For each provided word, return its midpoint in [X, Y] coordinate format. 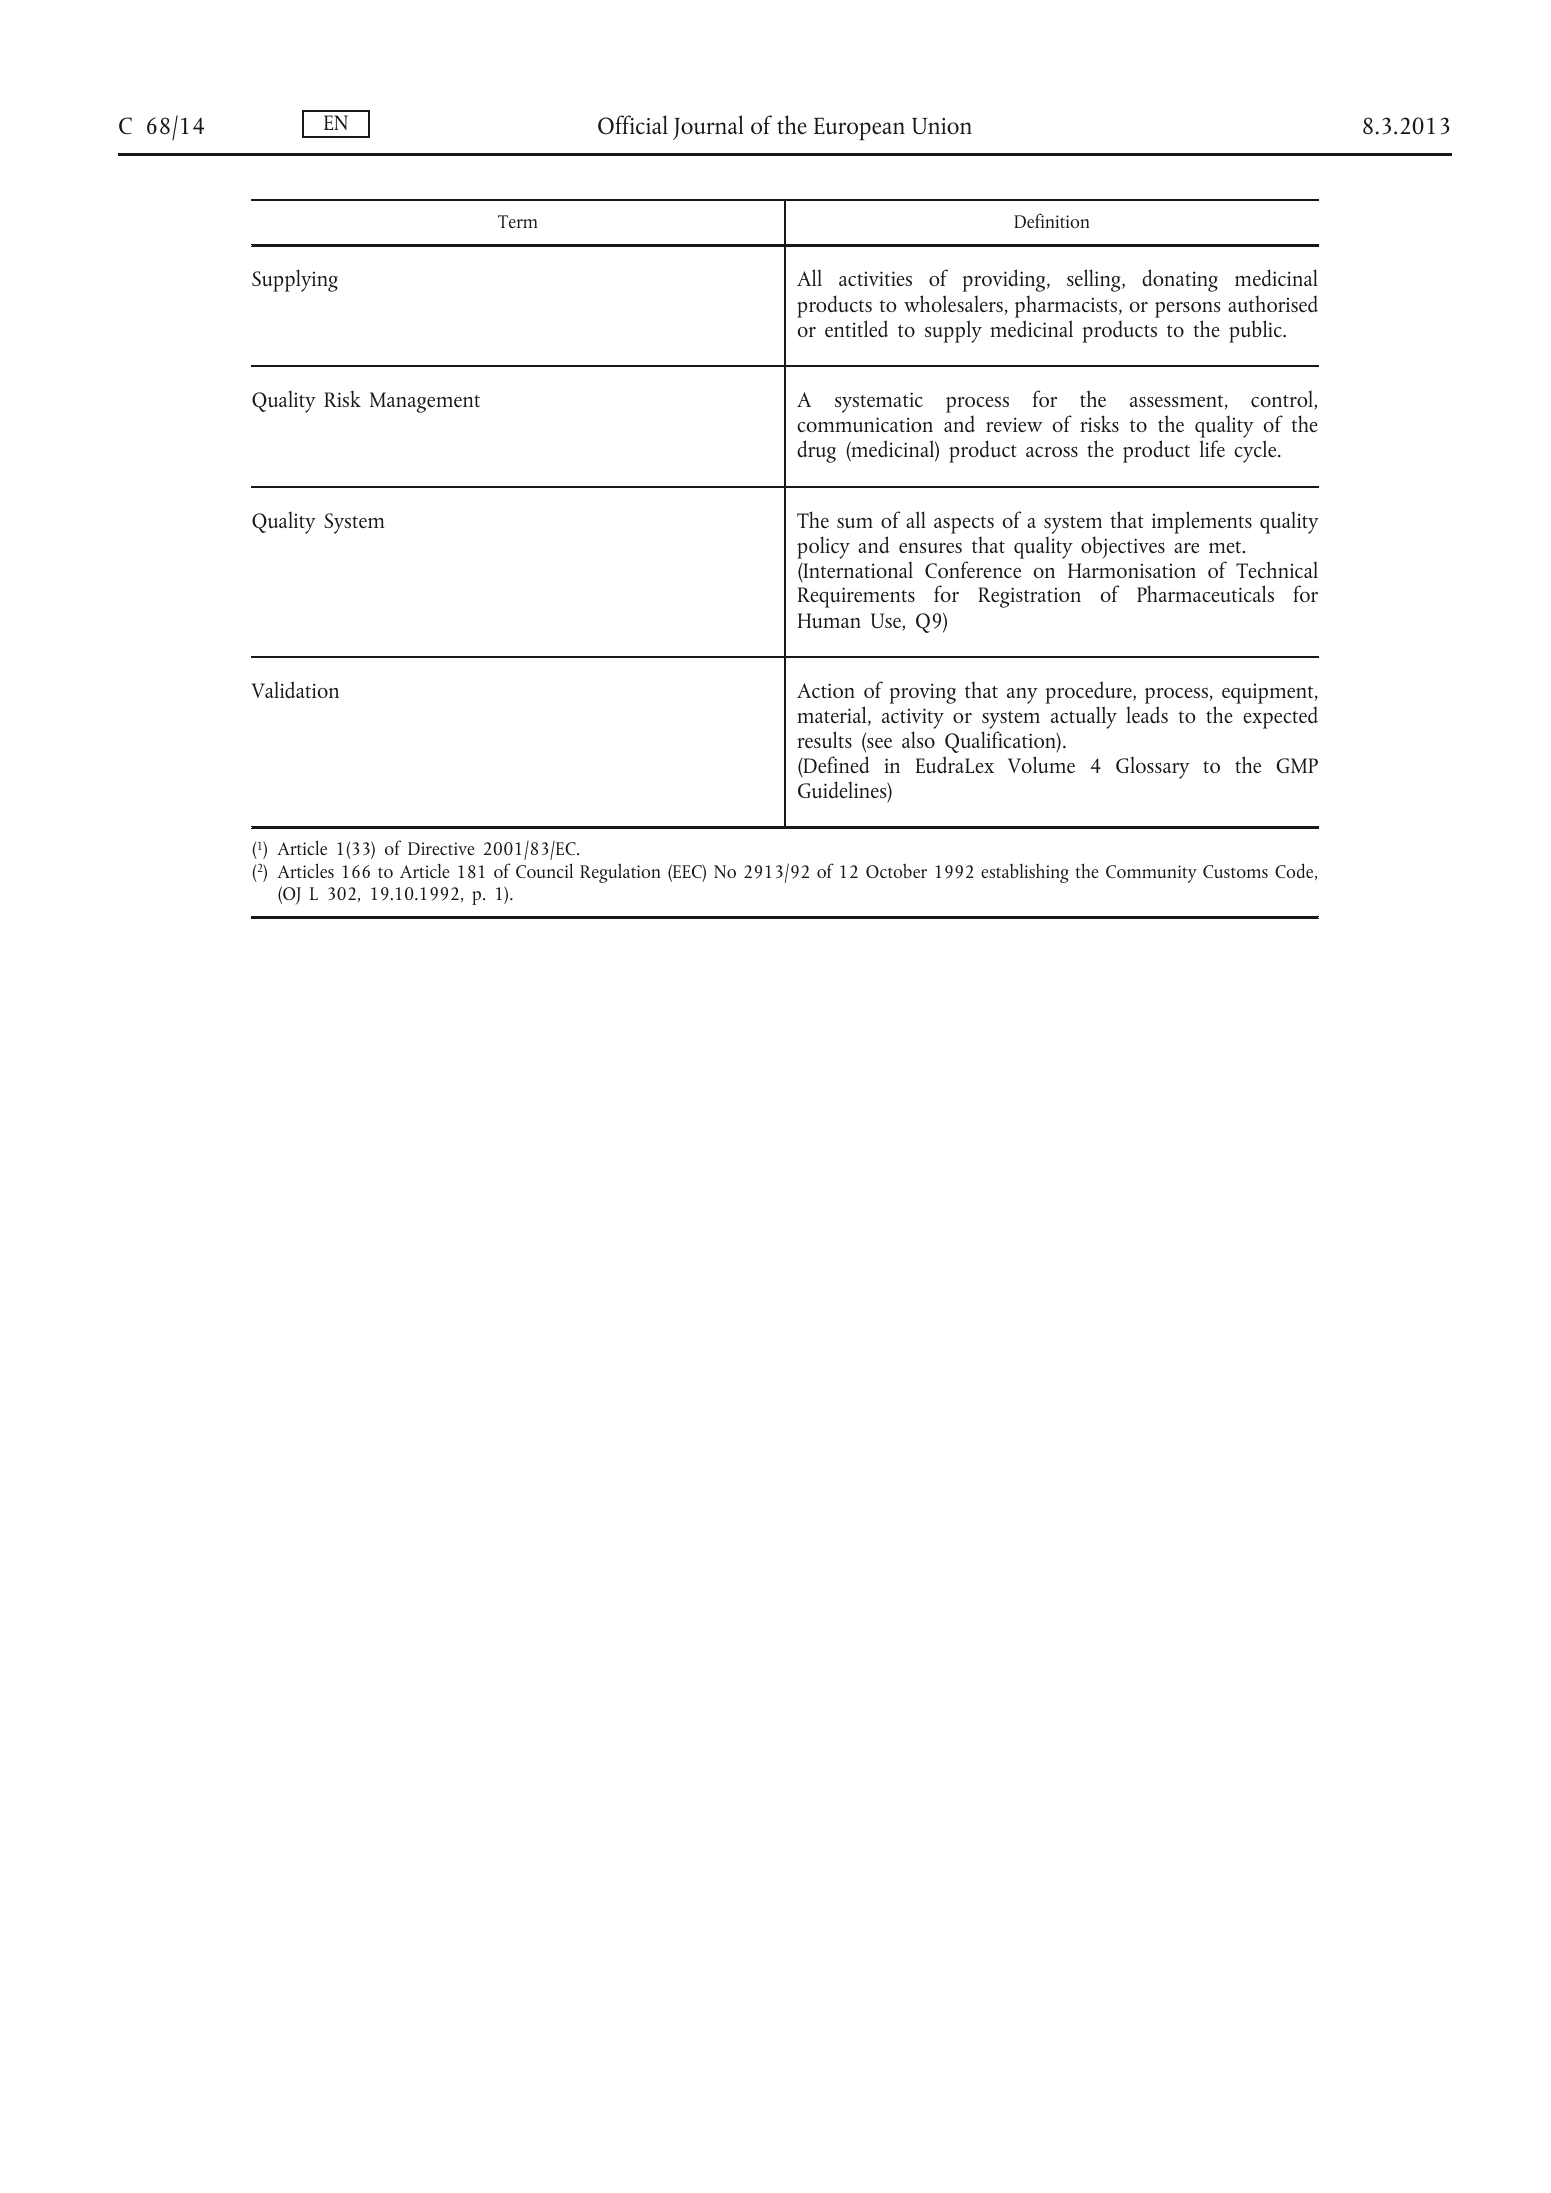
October [896, 870]
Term [518, 221]
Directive [441, 848]
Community [1151, 874]
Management [425, 402]
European [859, 129]
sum [855, 523]
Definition [1052, 220]
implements [1202, 522]
